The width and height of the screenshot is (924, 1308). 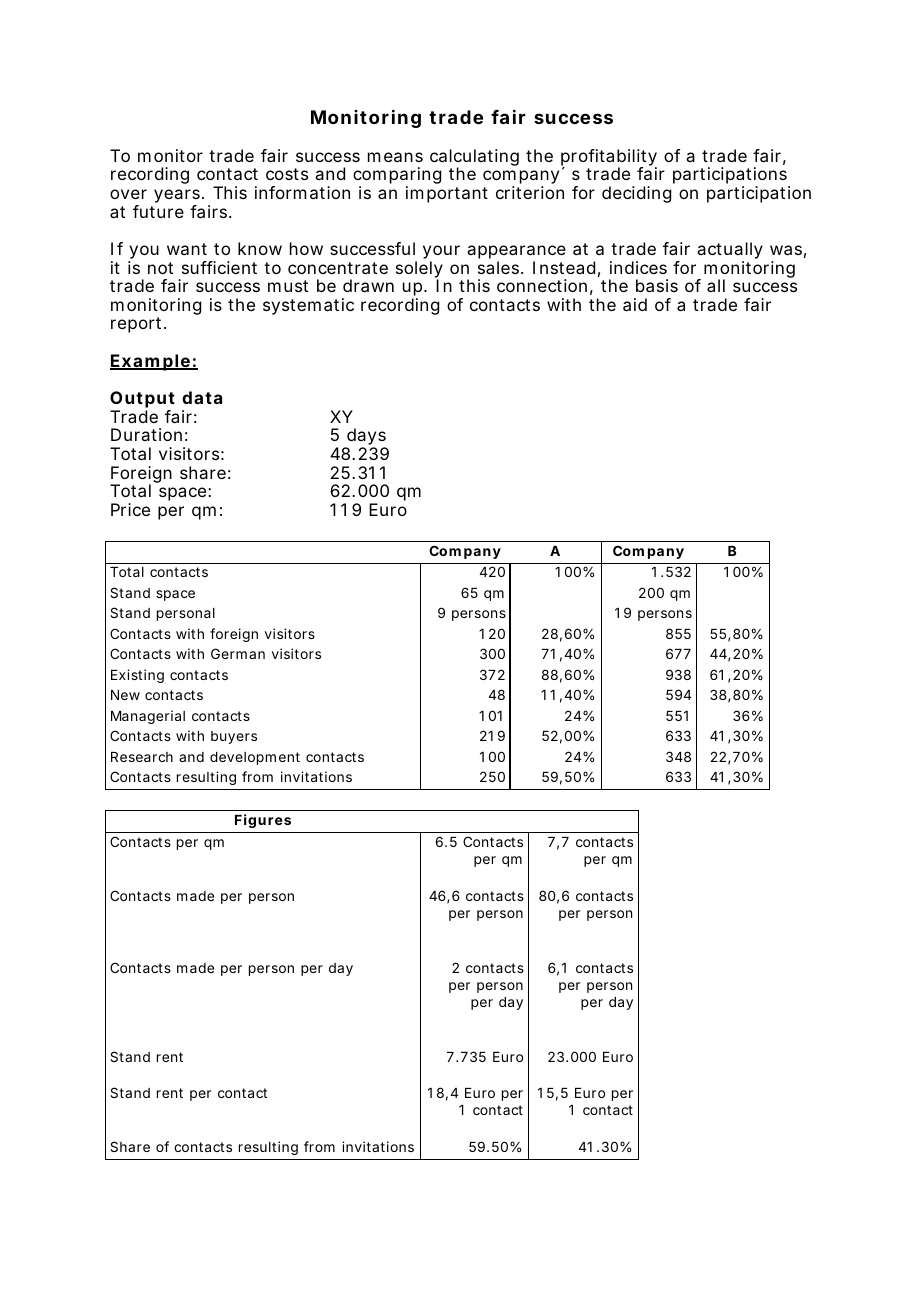 What do you see at coordinates (636, 194) in the screenshot?
I see `deciding` at bounding box center [636, 194].
